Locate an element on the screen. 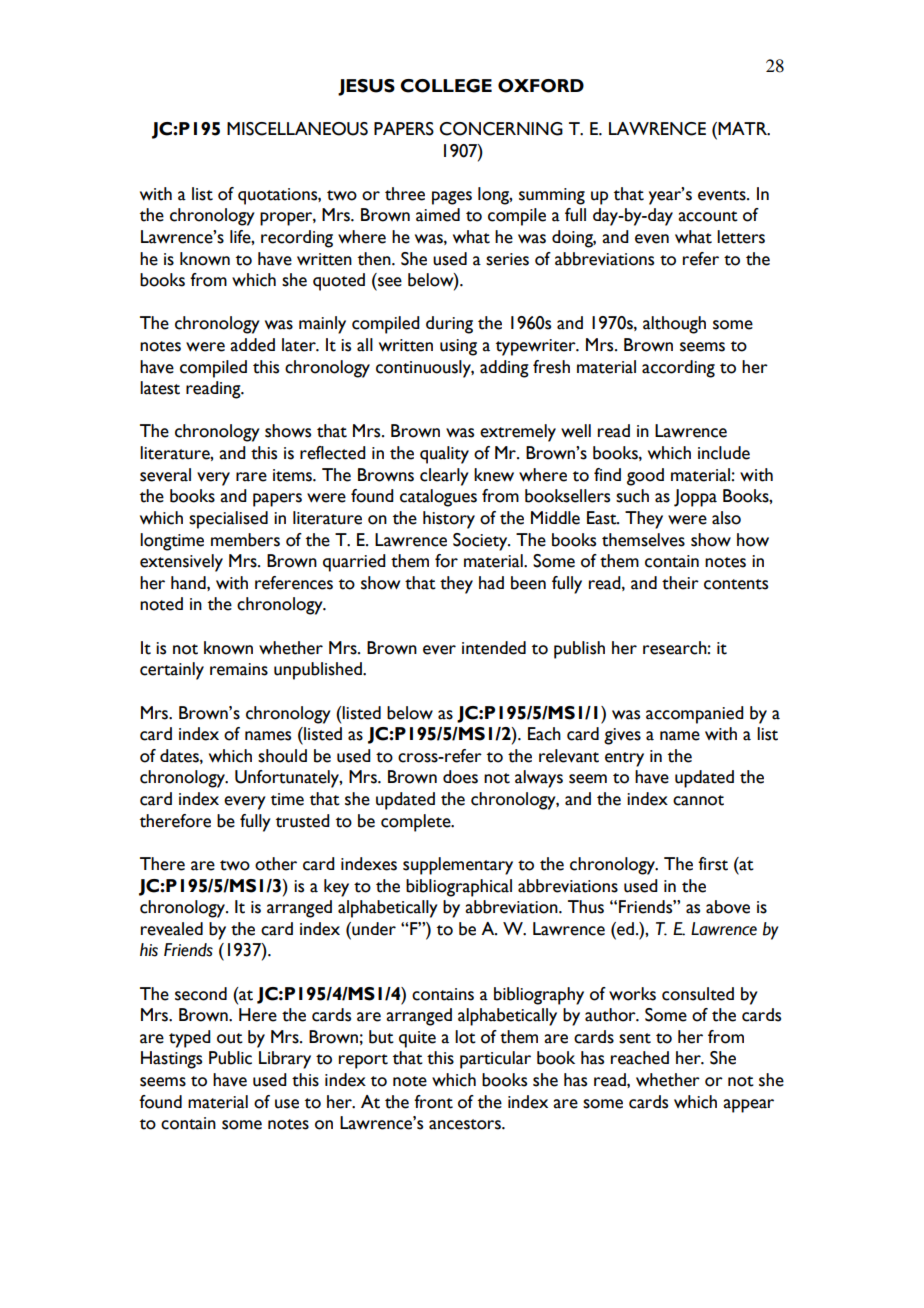  COLLEGE is located at coordinates (446, 86).
